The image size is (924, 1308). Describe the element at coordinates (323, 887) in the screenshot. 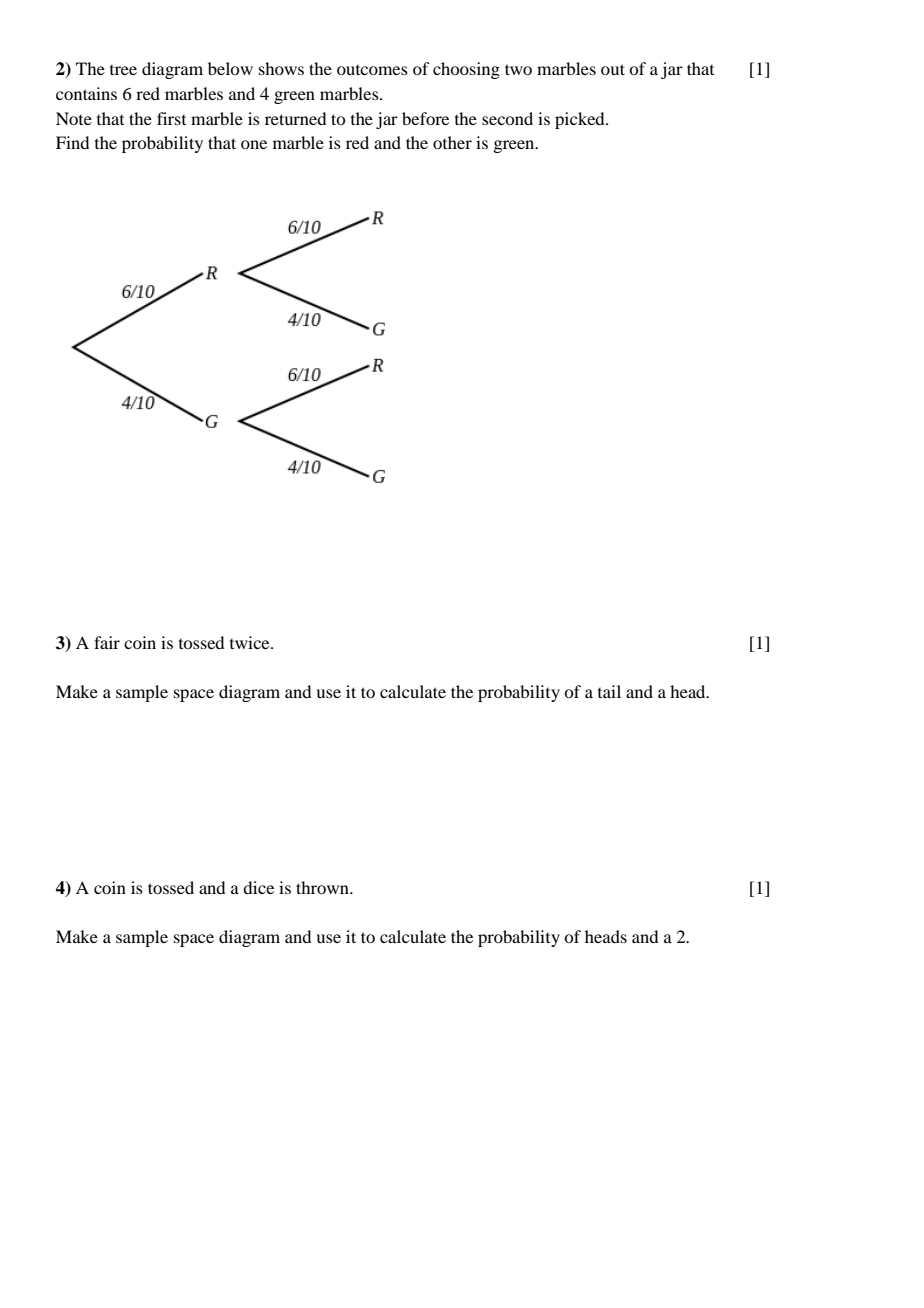

I see `thrown` at that location.
